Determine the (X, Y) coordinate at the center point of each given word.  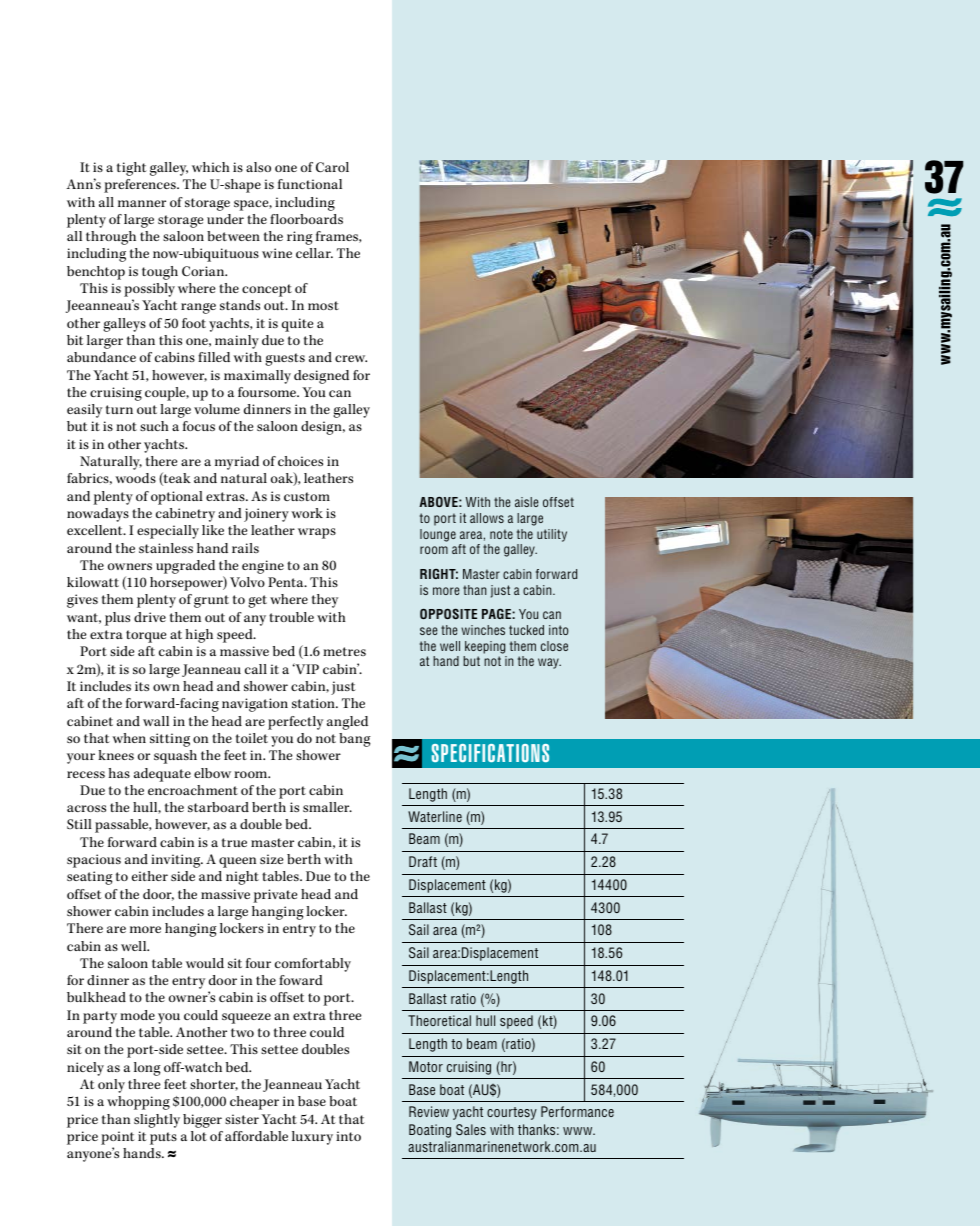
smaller (327, 807)
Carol (332, 167)
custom (307, 496)
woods (135, 478)
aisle (527, 502)
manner (142, 203)
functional (310, 184)
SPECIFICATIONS (490, 753)
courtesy (512, 1113)
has (119, 773)
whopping (138, 1103)
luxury (312, 1138)
